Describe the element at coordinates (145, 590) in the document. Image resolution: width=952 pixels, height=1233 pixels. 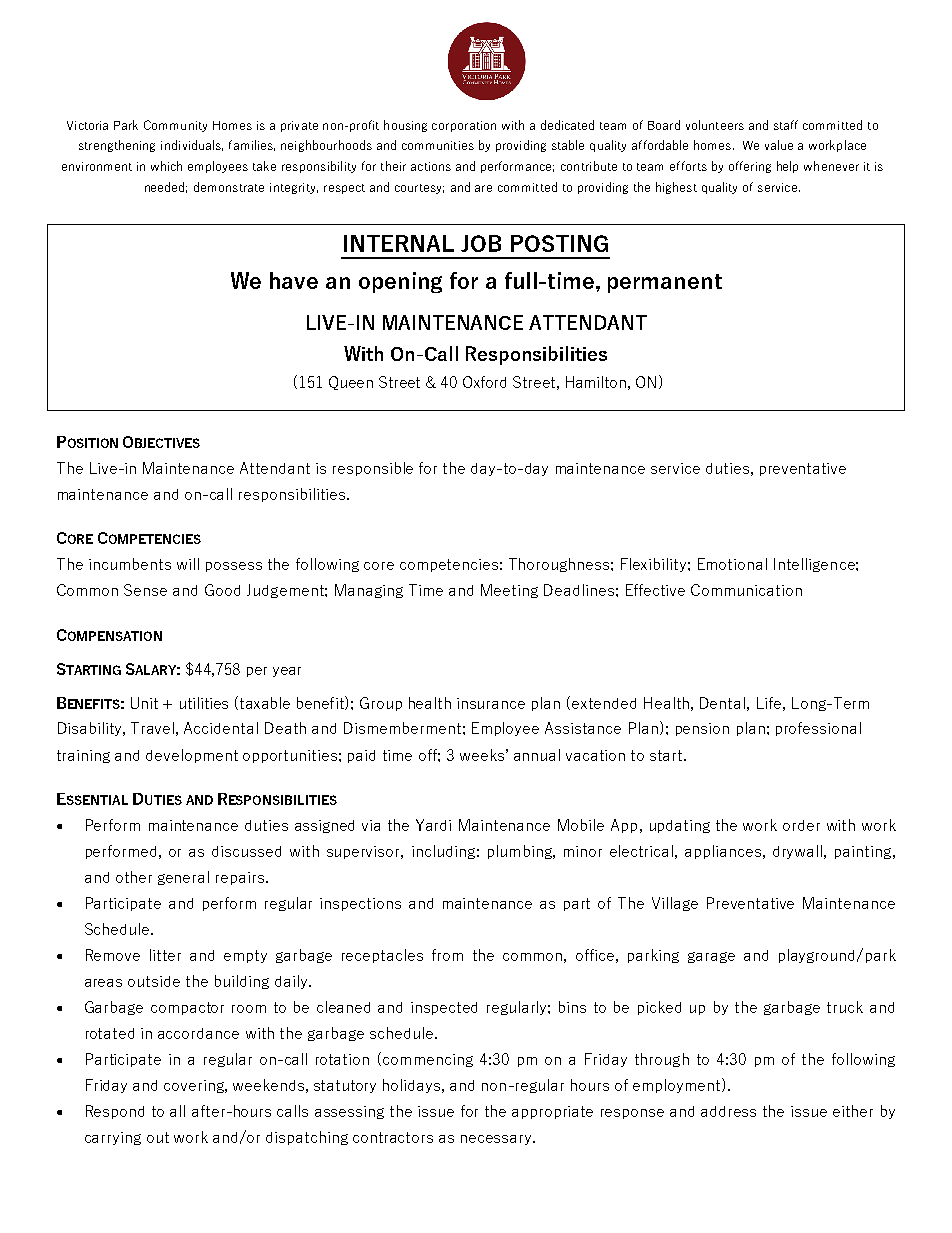
I see `Sense` at that location.
